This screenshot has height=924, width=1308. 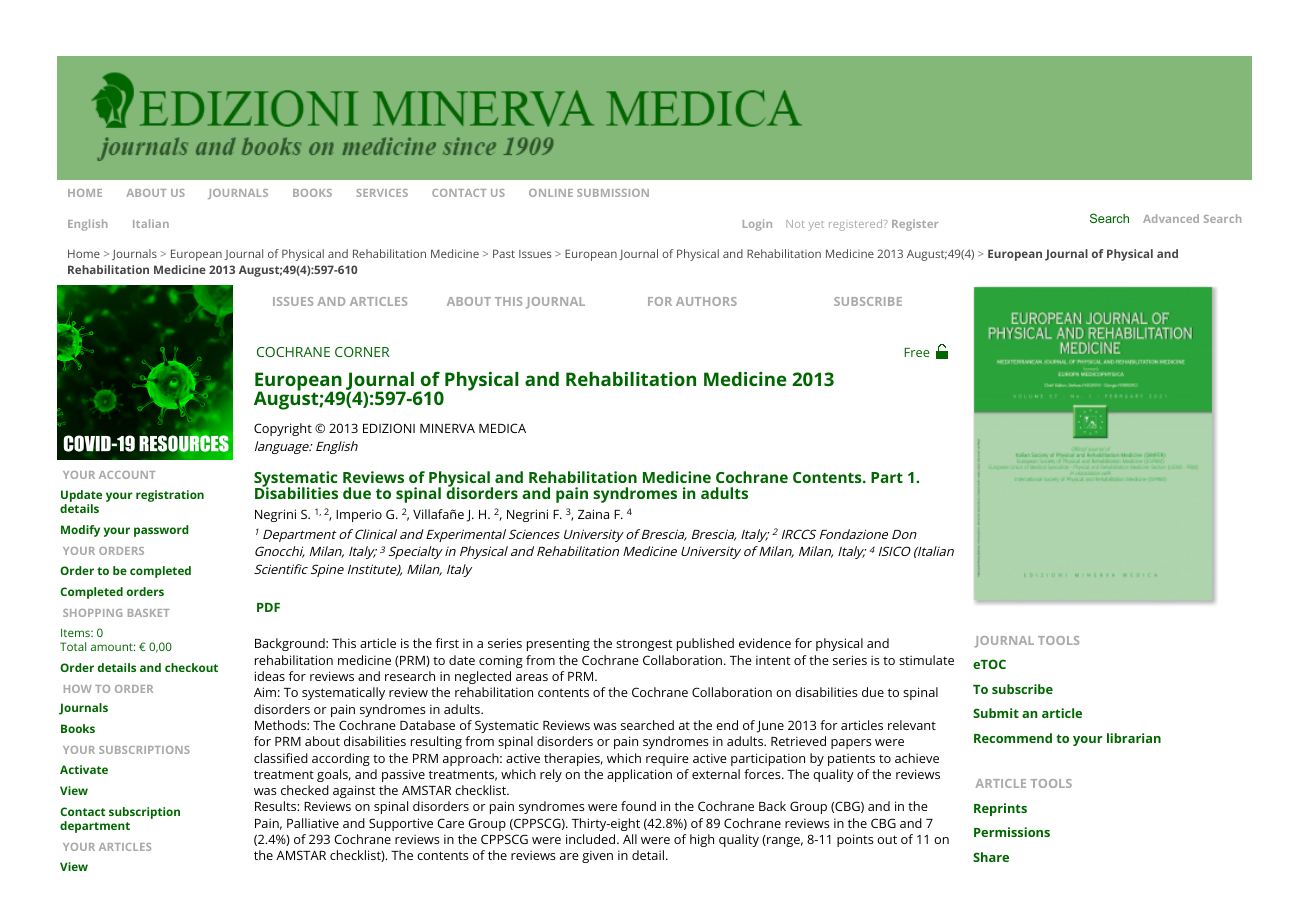 I want to click on Imperio, so click(x=359, y=515).
